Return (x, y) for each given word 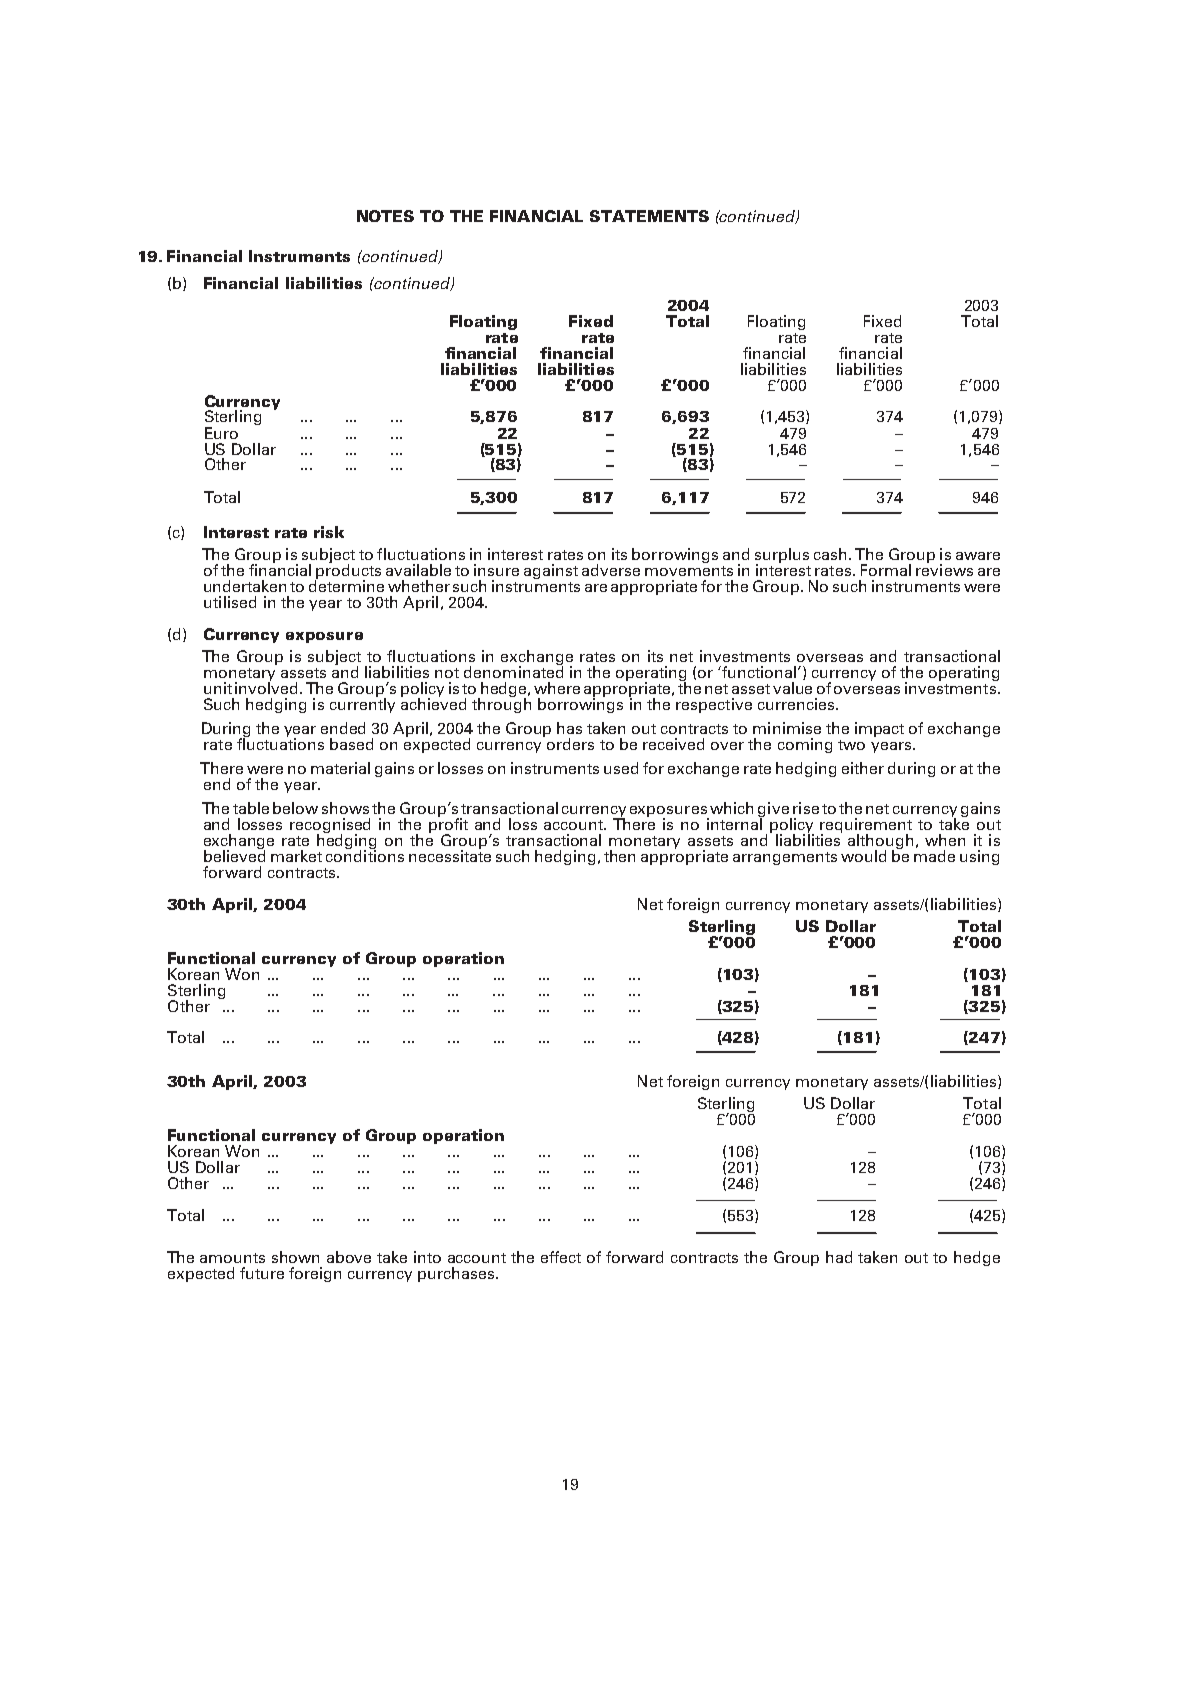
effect (561, 1257)
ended (343, 728)
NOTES (385, 216)
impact (879, 729)
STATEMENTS (649, 216)
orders (570, 744)
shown (295, 1257)
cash (830, 554)
